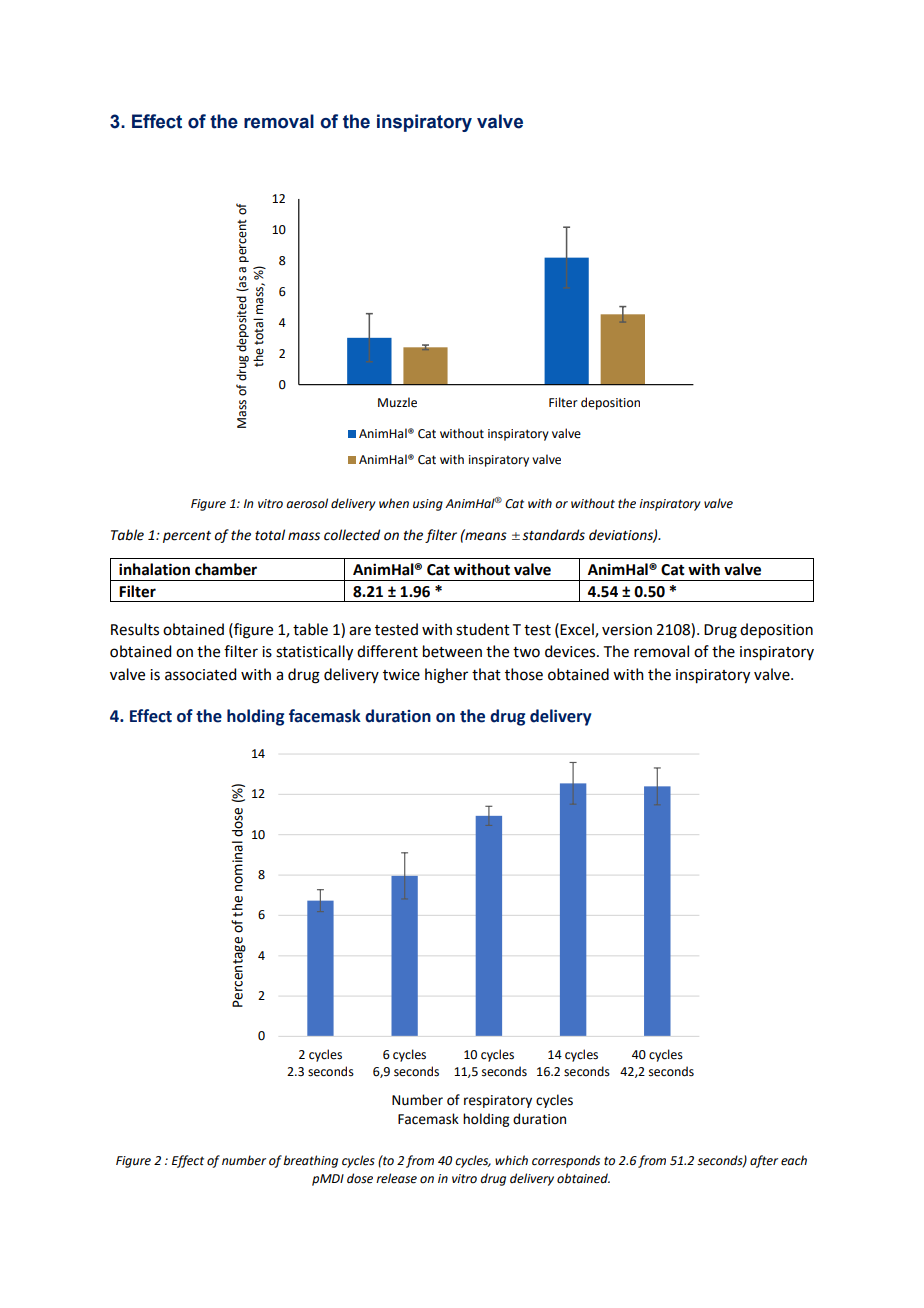  I want to click on aerosol, so click(307, 503).
